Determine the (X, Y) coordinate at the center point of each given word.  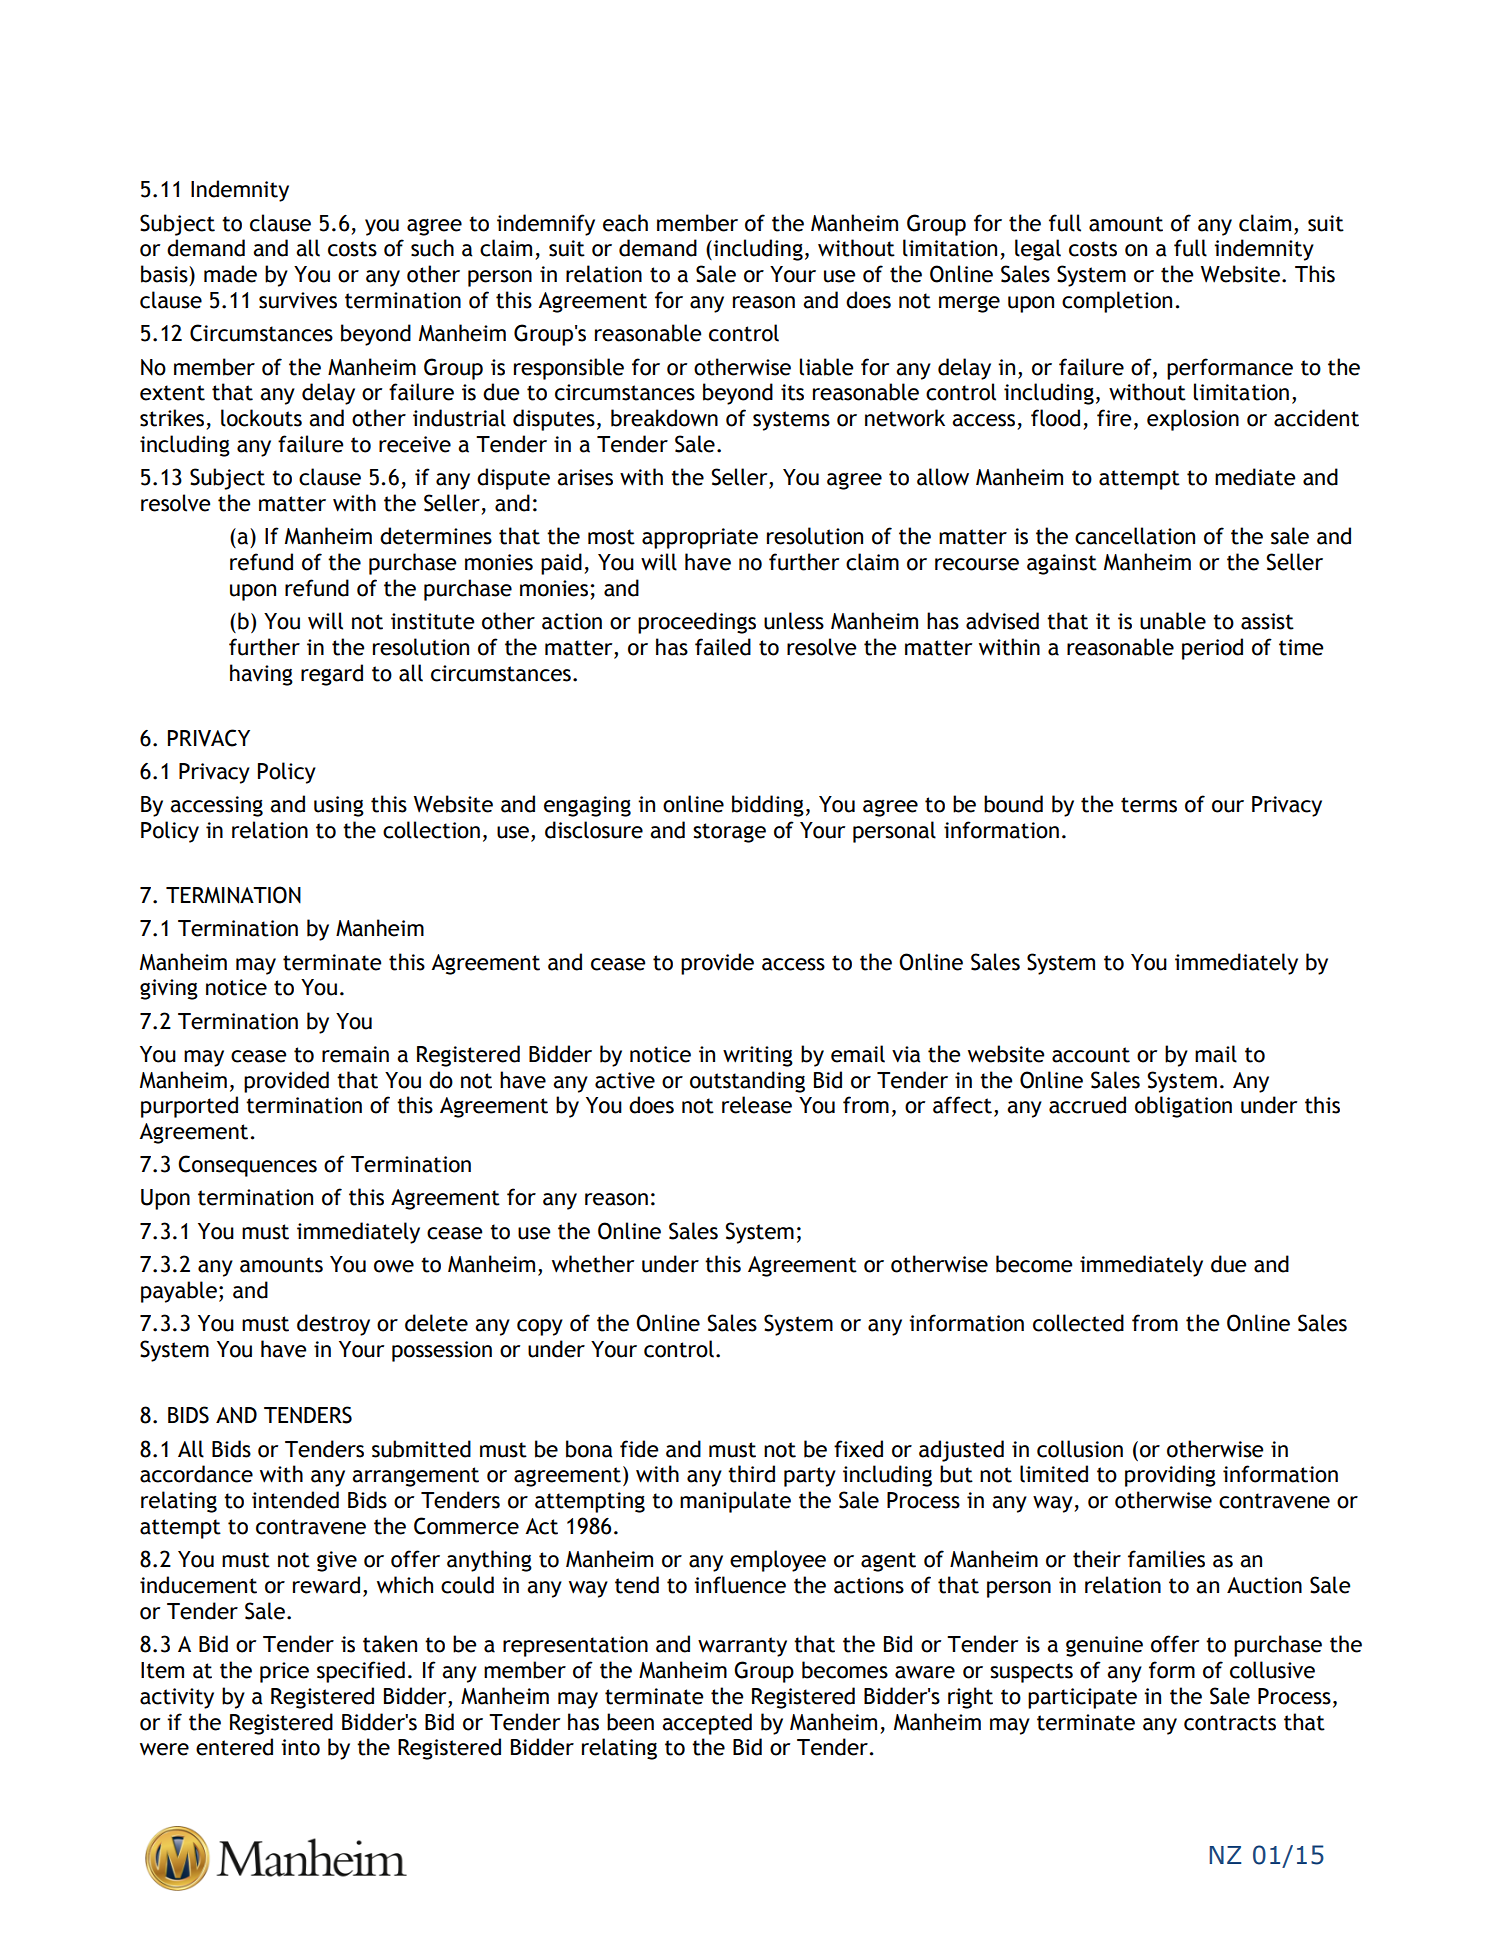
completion (1117, 302)
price (284, 1672)
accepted (707, 1724)
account (1091, 1055)
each (625, 223)
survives (298, 300)
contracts (1230, 1723)
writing (758, 1056)
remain (355, 1054)
